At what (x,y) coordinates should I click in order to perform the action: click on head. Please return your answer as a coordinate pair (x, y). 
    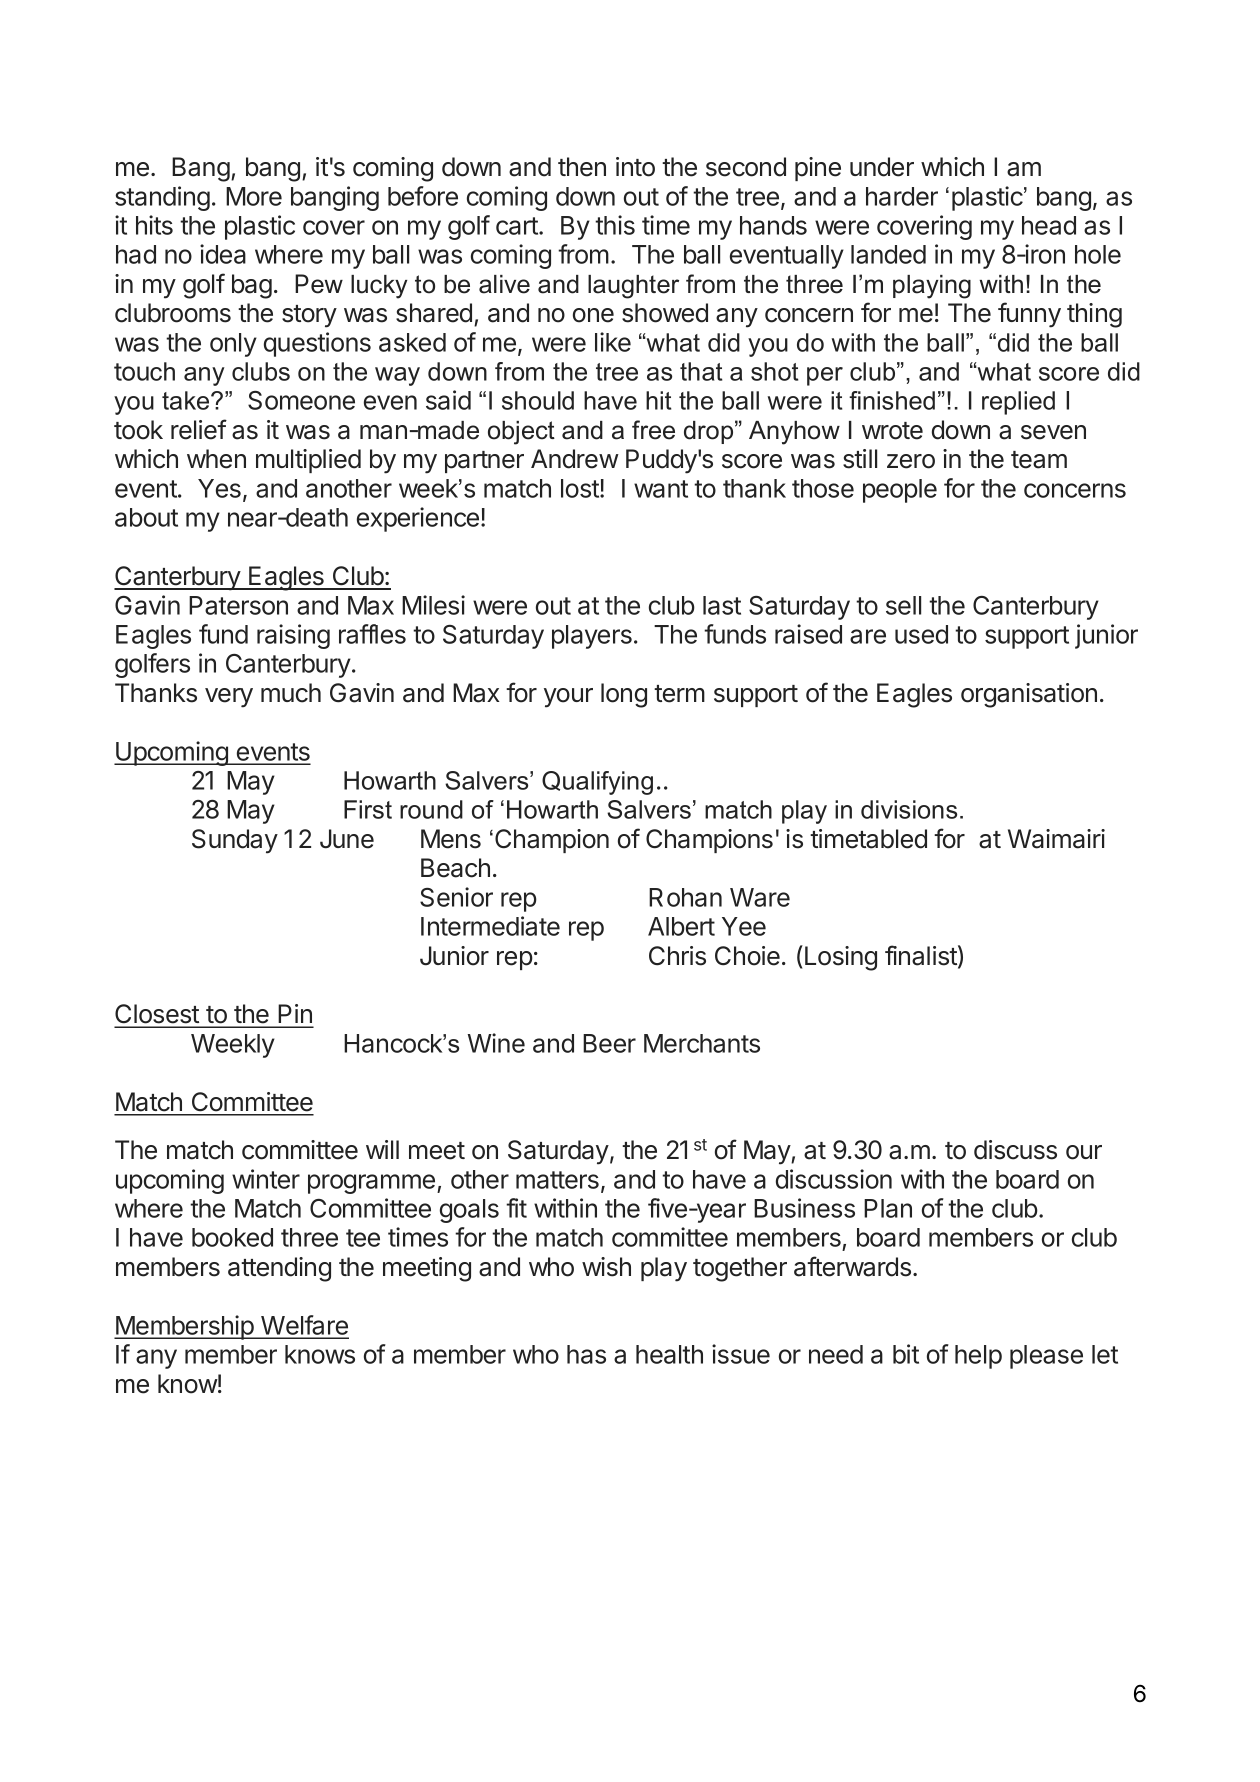
    Looking at the image, I should click on (1049, 225).
